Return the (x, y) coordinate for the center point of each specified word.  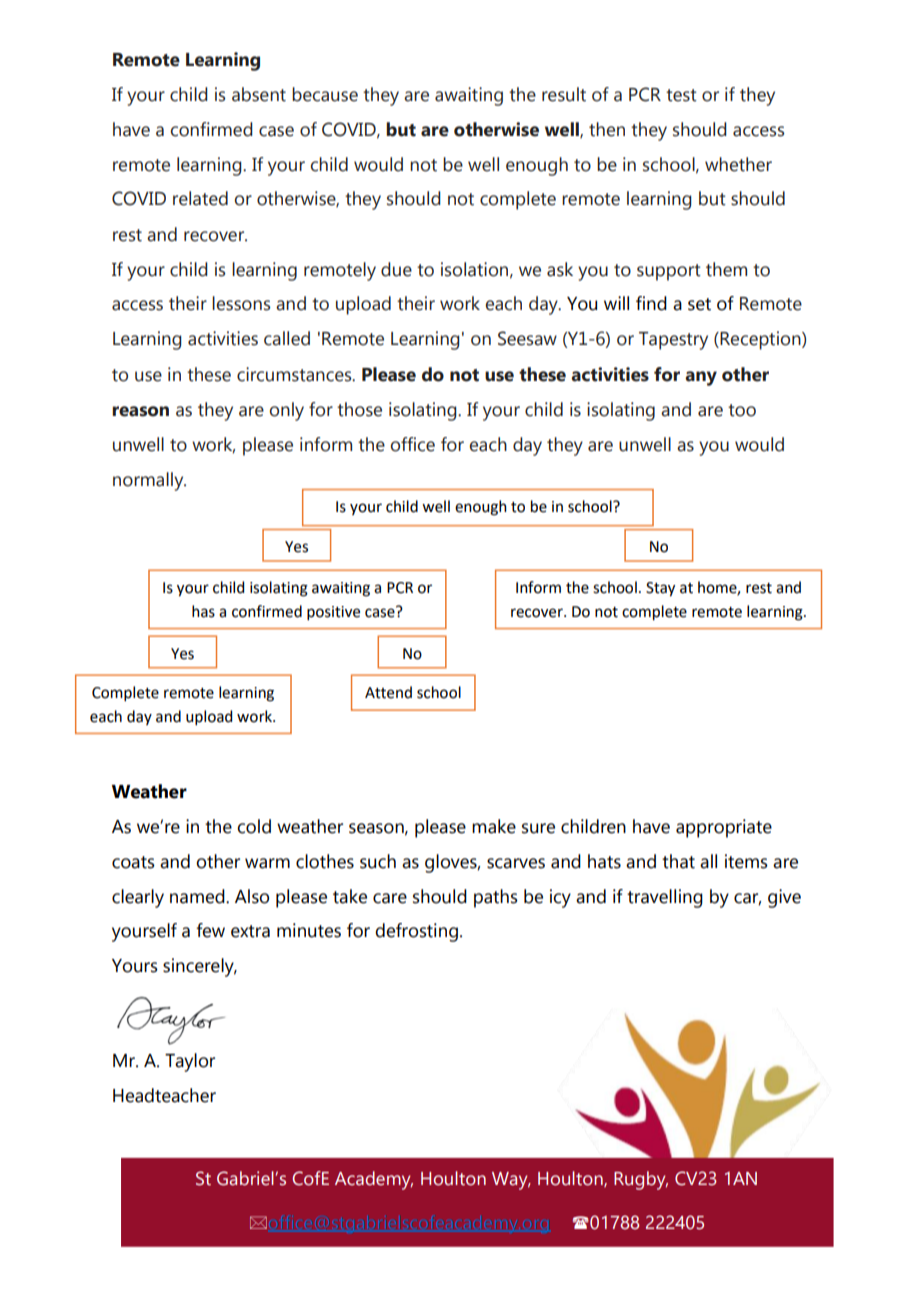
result (564, 94)
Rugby (641, 1180)
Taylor (190, 1062)
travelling (665, 898)
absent (259, 94)
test (681, 95)
